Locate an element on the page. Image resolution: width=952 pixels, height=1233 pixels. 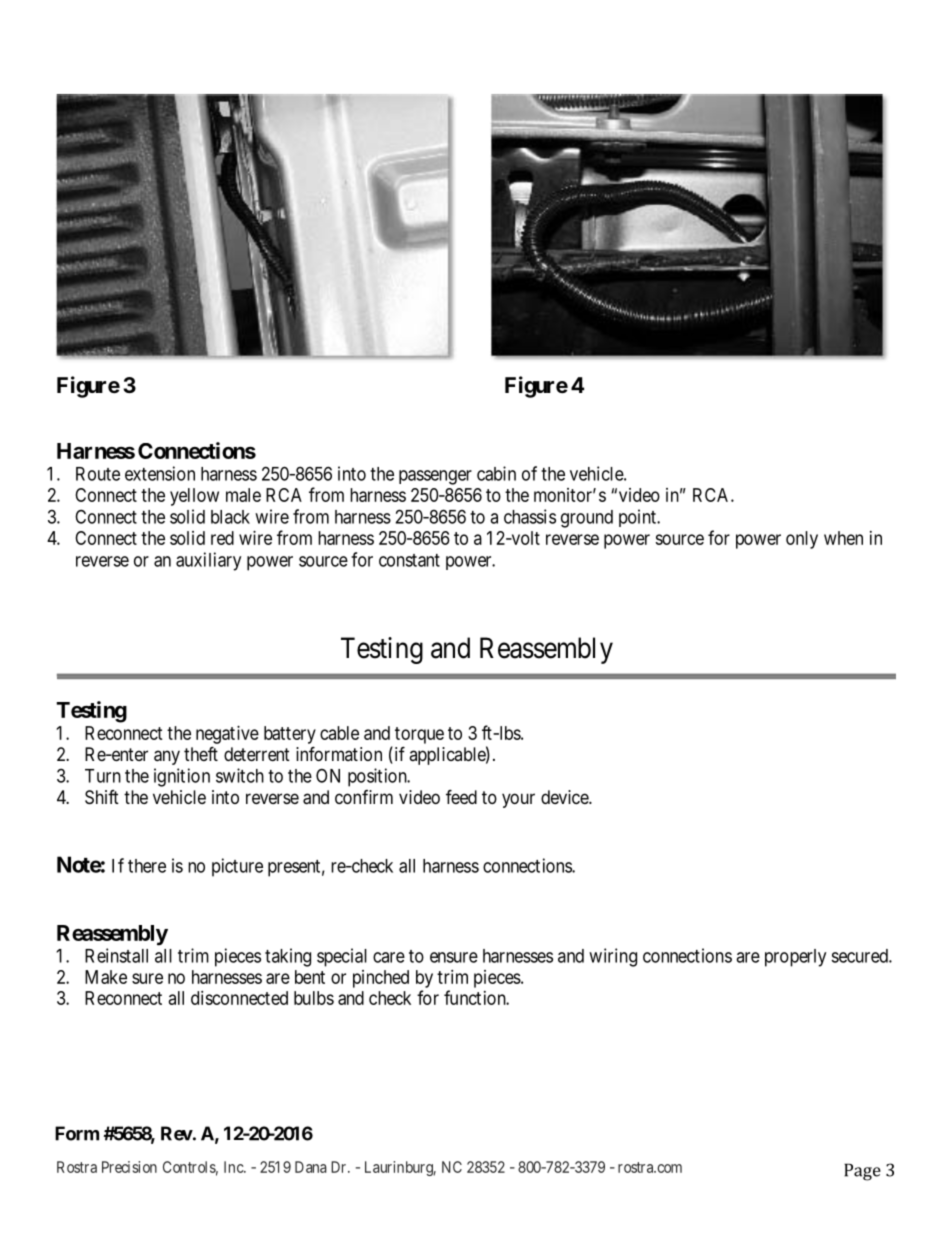
ignition is located at coordinates (182, 777).
